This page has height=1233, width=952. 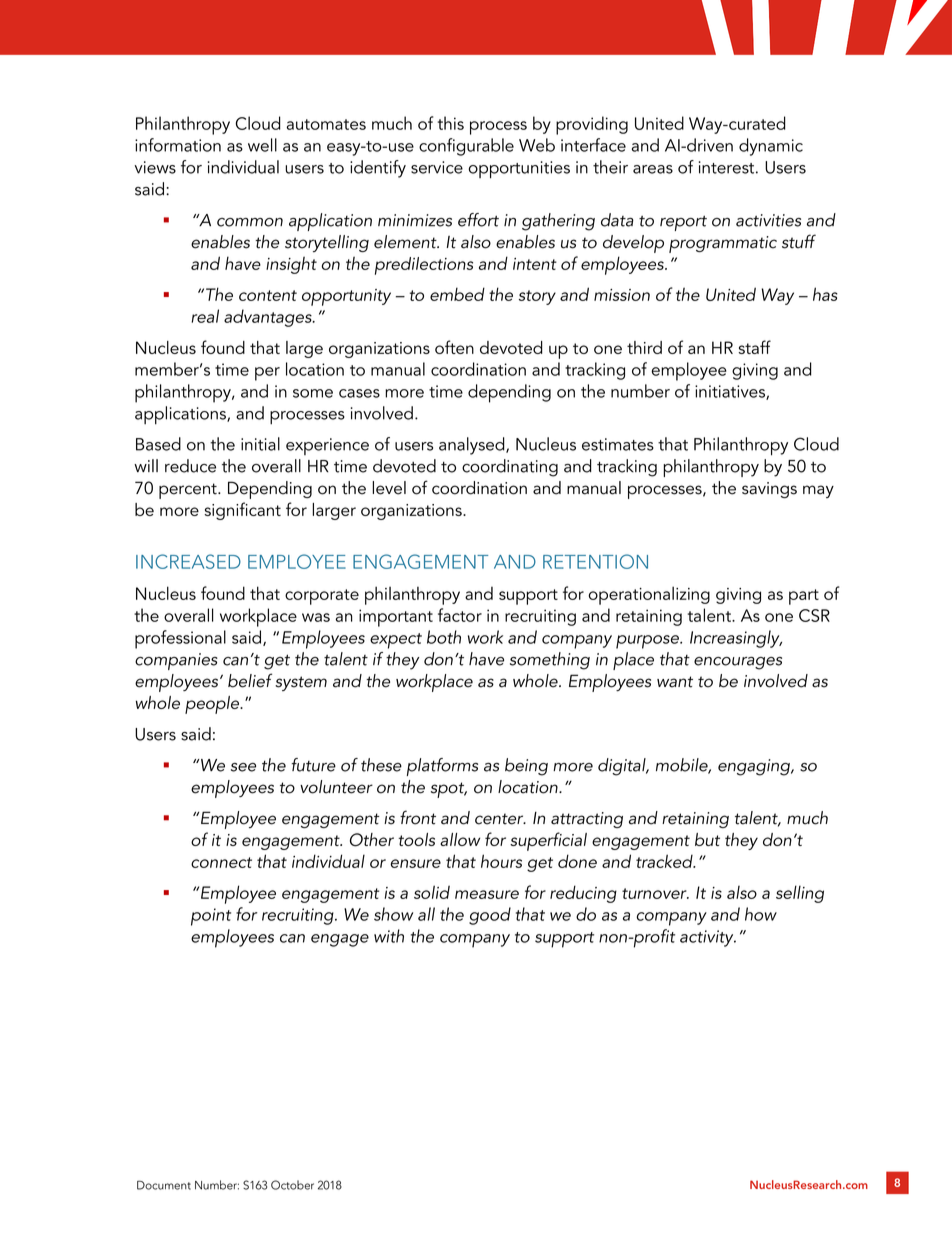 I want to click on measure, so click(x=487, y=894).
